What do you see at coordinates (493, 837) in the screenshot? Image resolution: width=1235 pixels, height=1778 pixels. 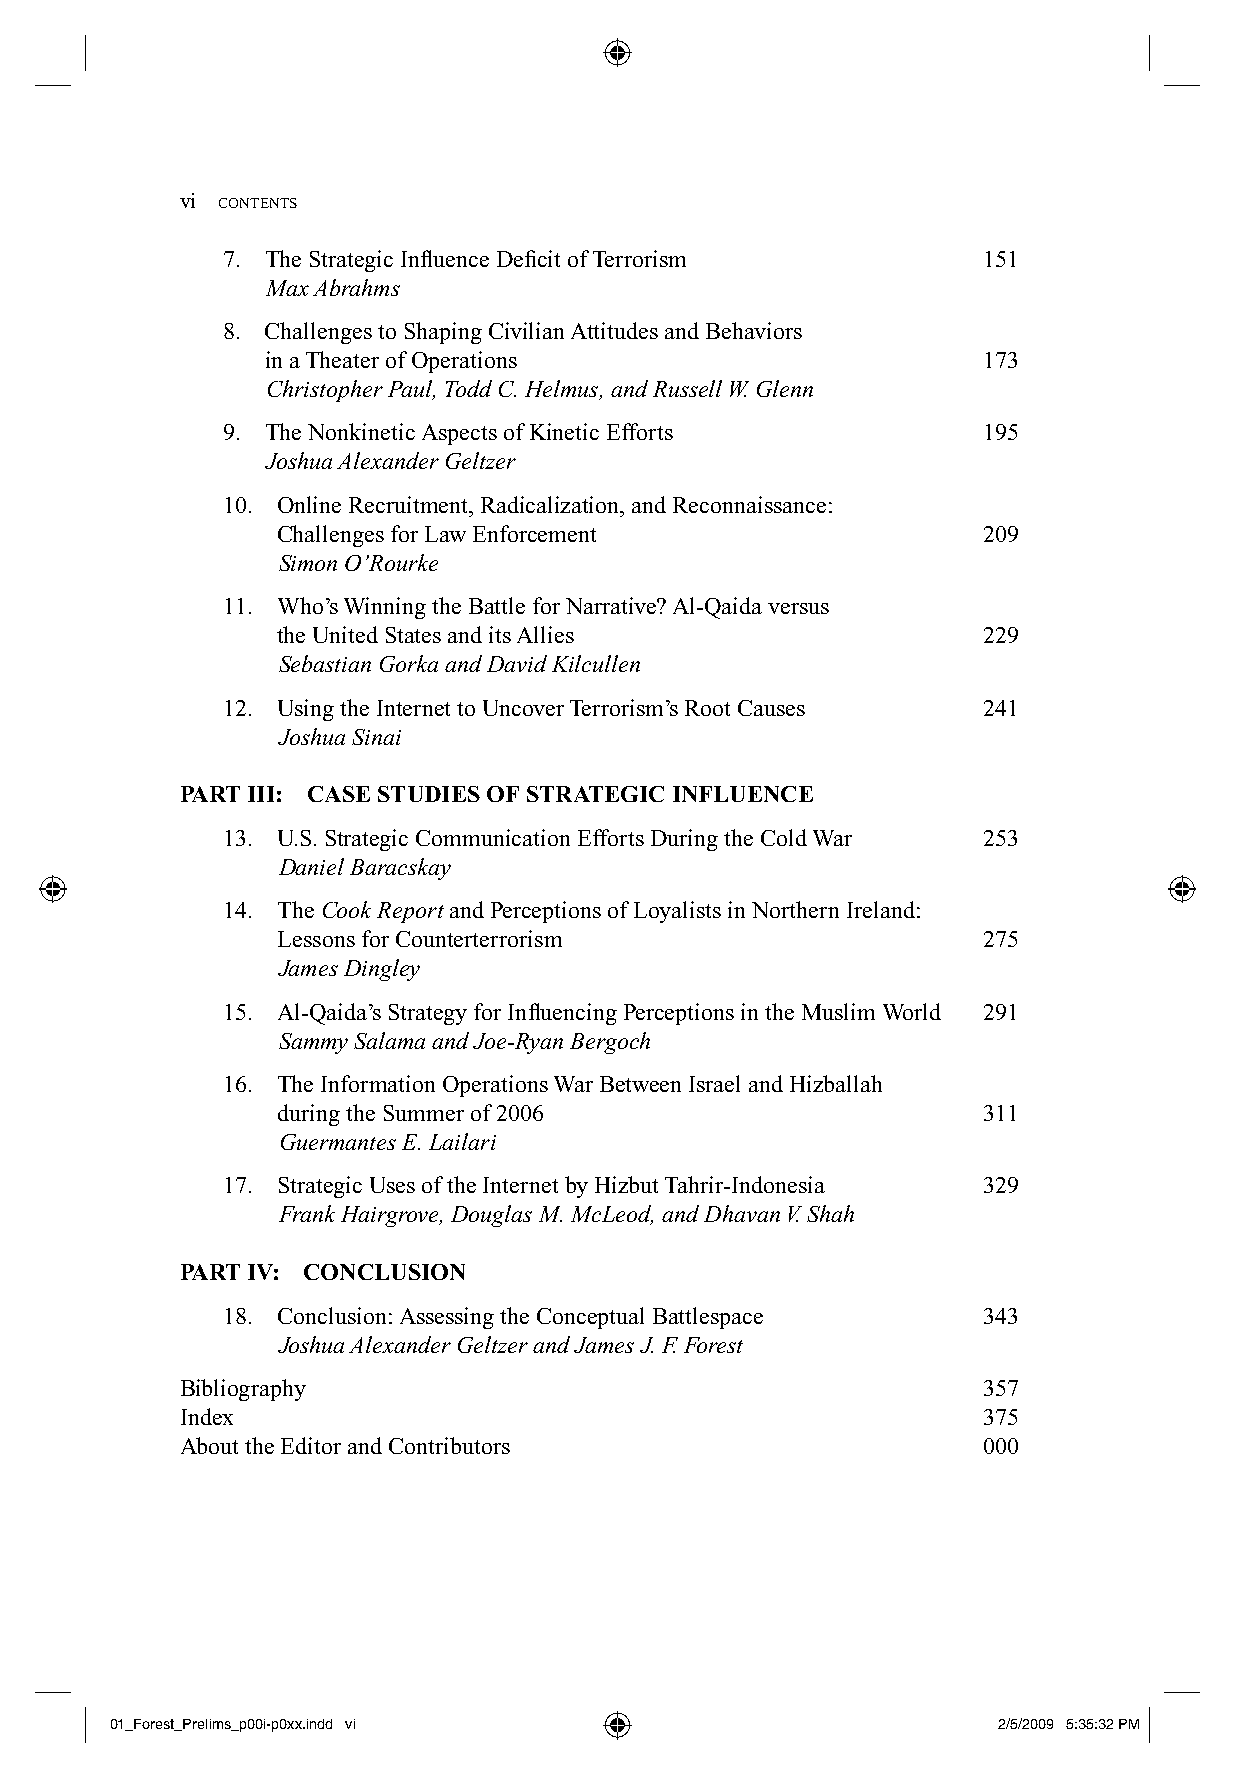 I see `Communication` at bounding box center [493, 837].
